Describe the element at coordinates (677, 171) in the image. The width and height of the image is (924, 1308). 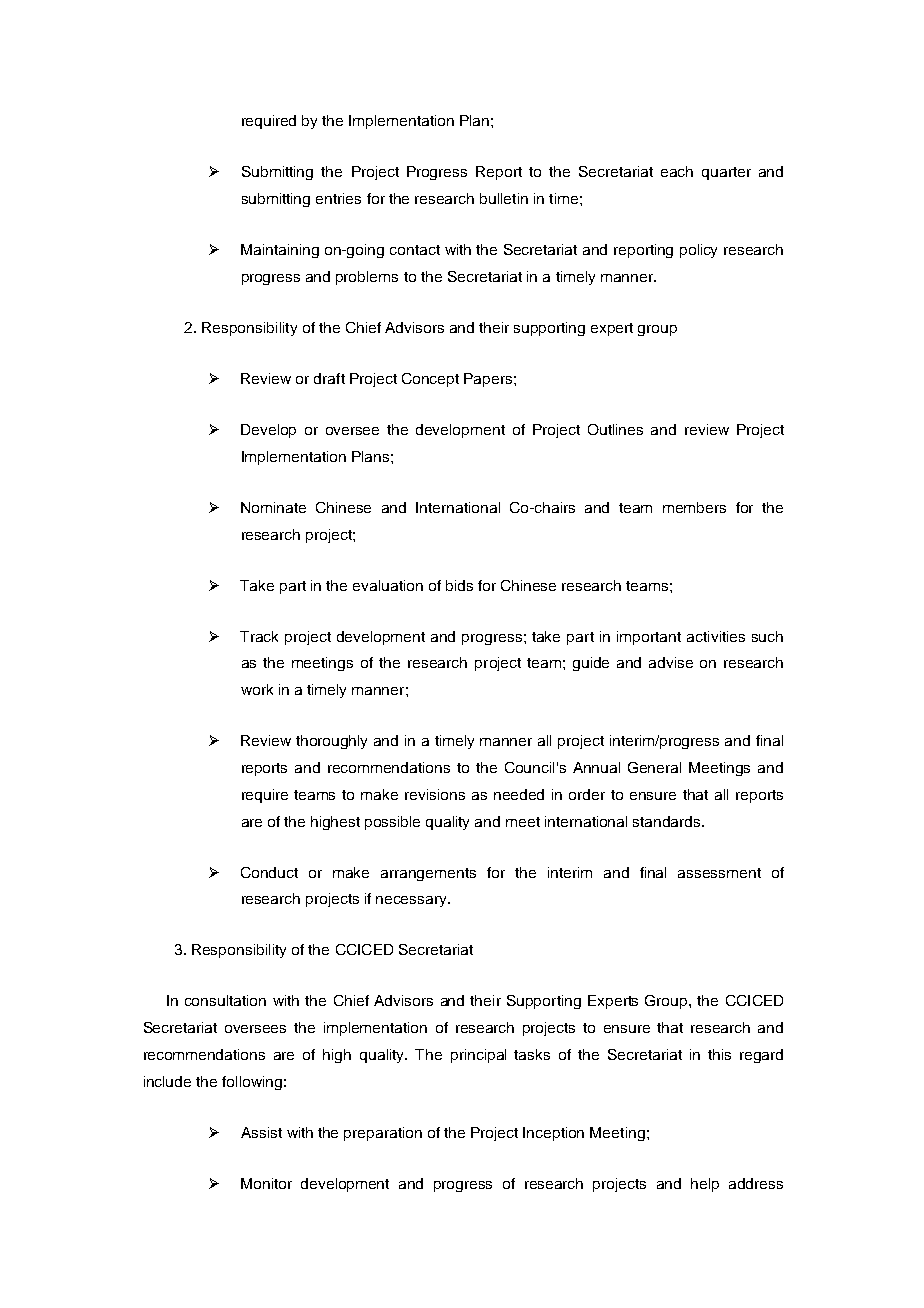
I see `each` at that location.
